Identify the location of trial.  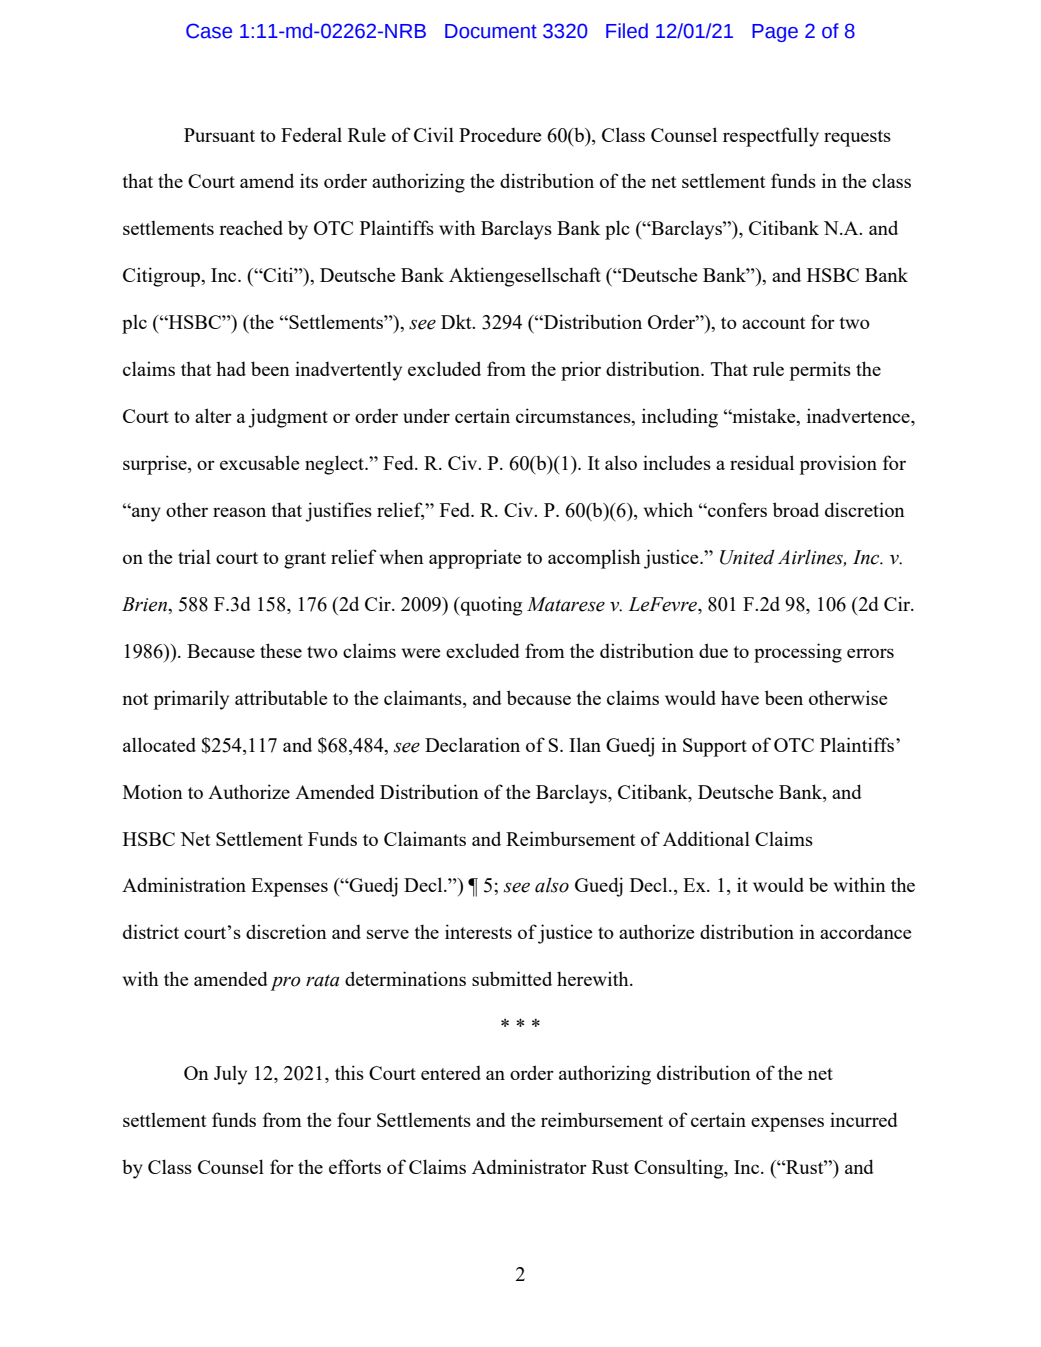
(194, 556).
